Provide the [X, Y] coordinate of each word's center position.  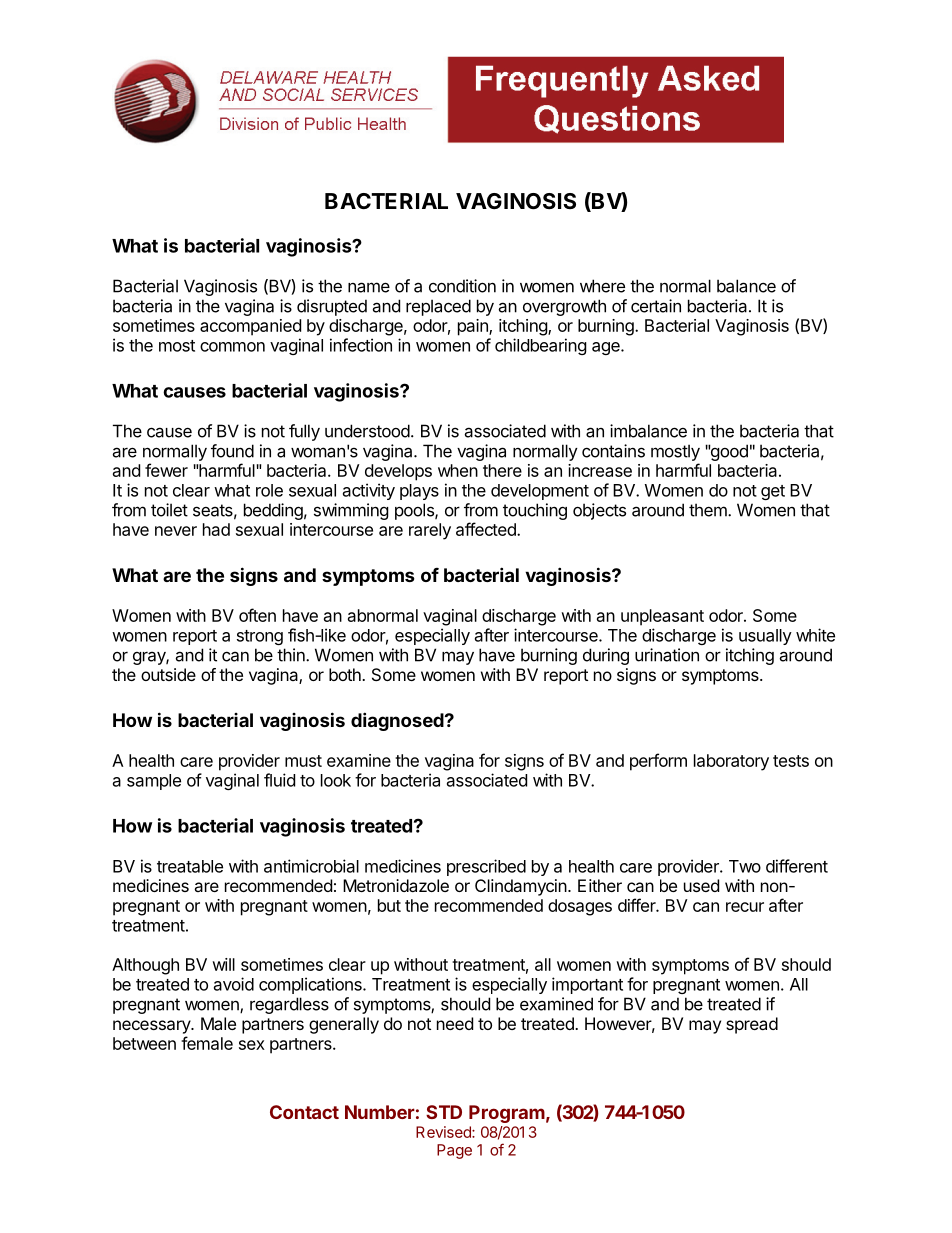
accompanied [250, 327]
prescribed [486, 867]
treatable [190, 866]
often [257, 615]
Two [745, 866]
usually [765, 637]
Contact [304, 1112]
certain [656, 306]
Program [507, 1114]
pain [474, 327]
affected [487, 529]
